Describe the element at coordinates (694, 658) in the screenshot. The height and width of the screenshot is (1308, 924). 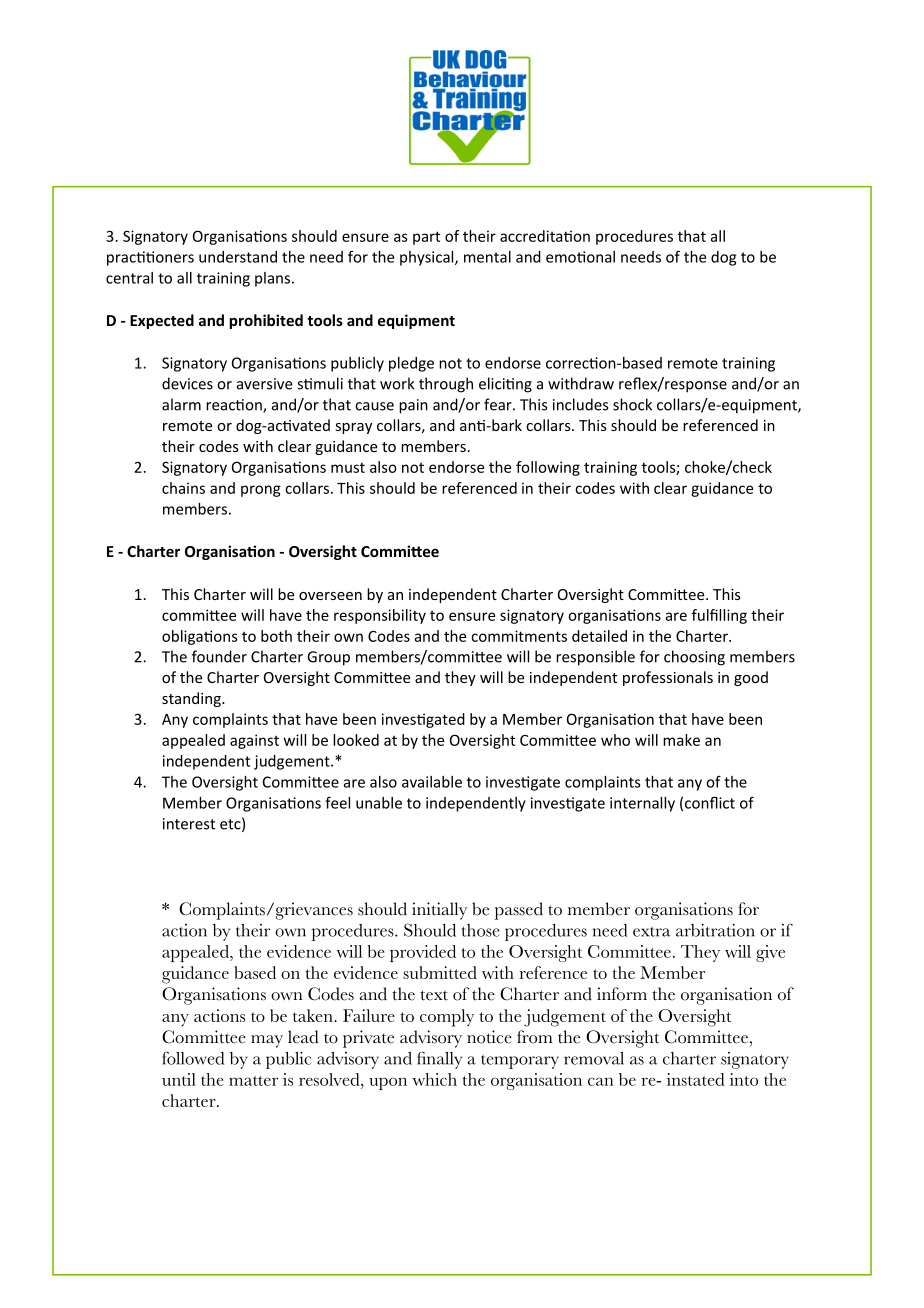
I see `choosing` at that location.
